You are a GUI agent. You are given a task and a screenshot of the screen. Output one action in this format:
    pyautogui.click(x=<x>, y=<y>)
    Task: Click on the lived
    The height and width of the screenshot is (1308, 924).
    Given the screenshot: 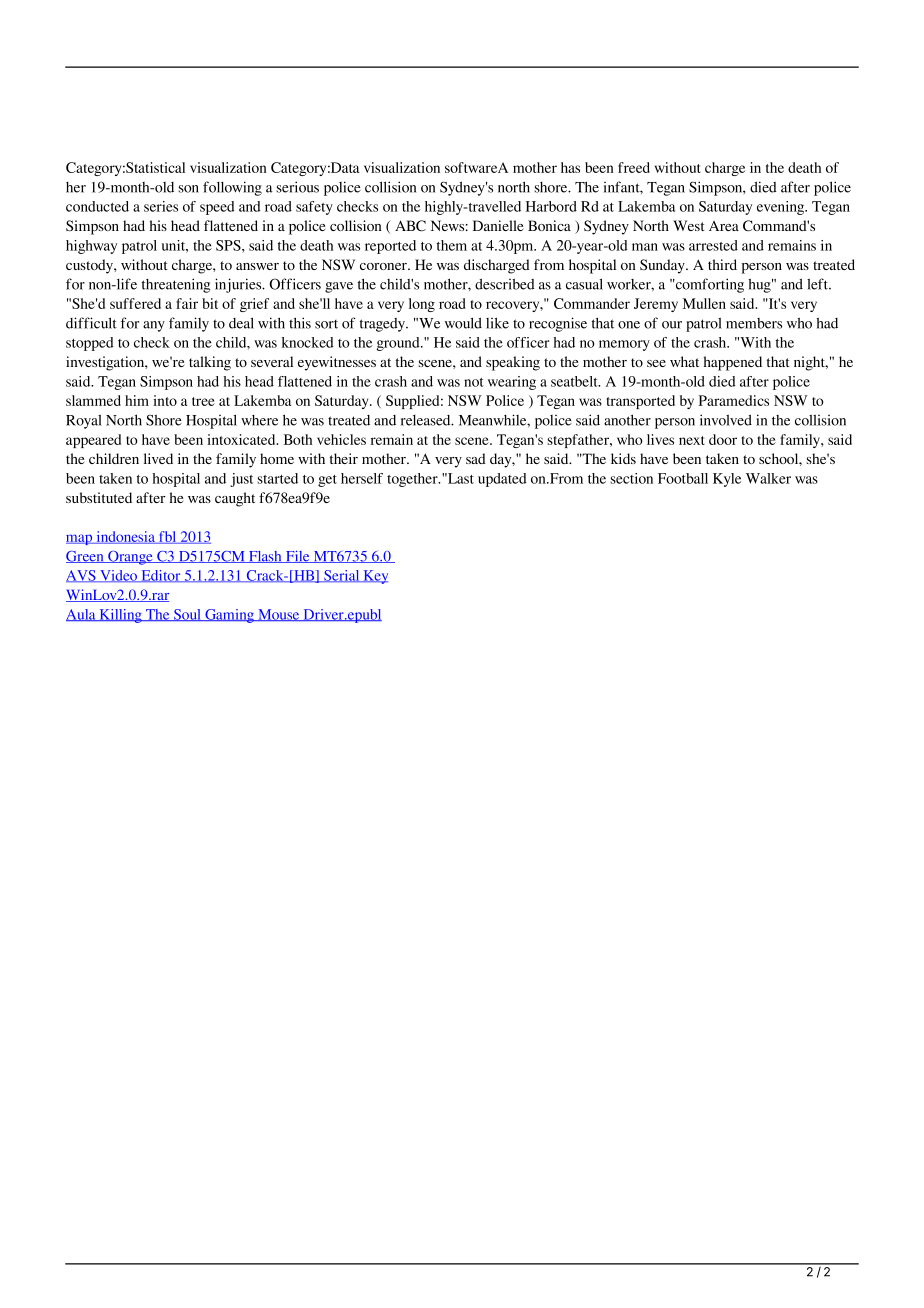 What is the action you would take?
    pyautogui.click(x=158, y=458)
